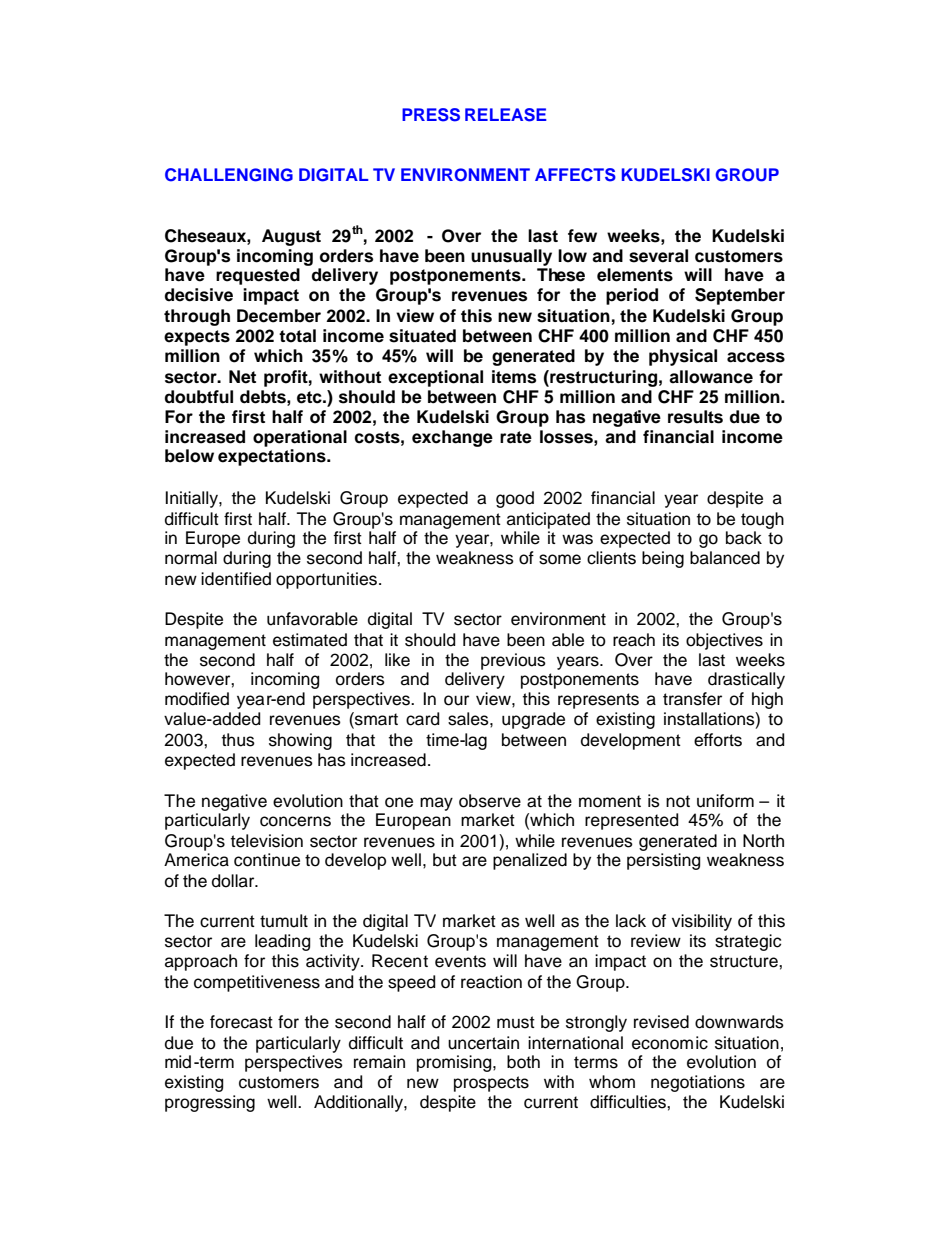 This screenshot has width=952, height=1233. What do you see at coordinates (229, 175) in the screenshot?
I see `CHALLENGING` at bounding box center [229, 175].
